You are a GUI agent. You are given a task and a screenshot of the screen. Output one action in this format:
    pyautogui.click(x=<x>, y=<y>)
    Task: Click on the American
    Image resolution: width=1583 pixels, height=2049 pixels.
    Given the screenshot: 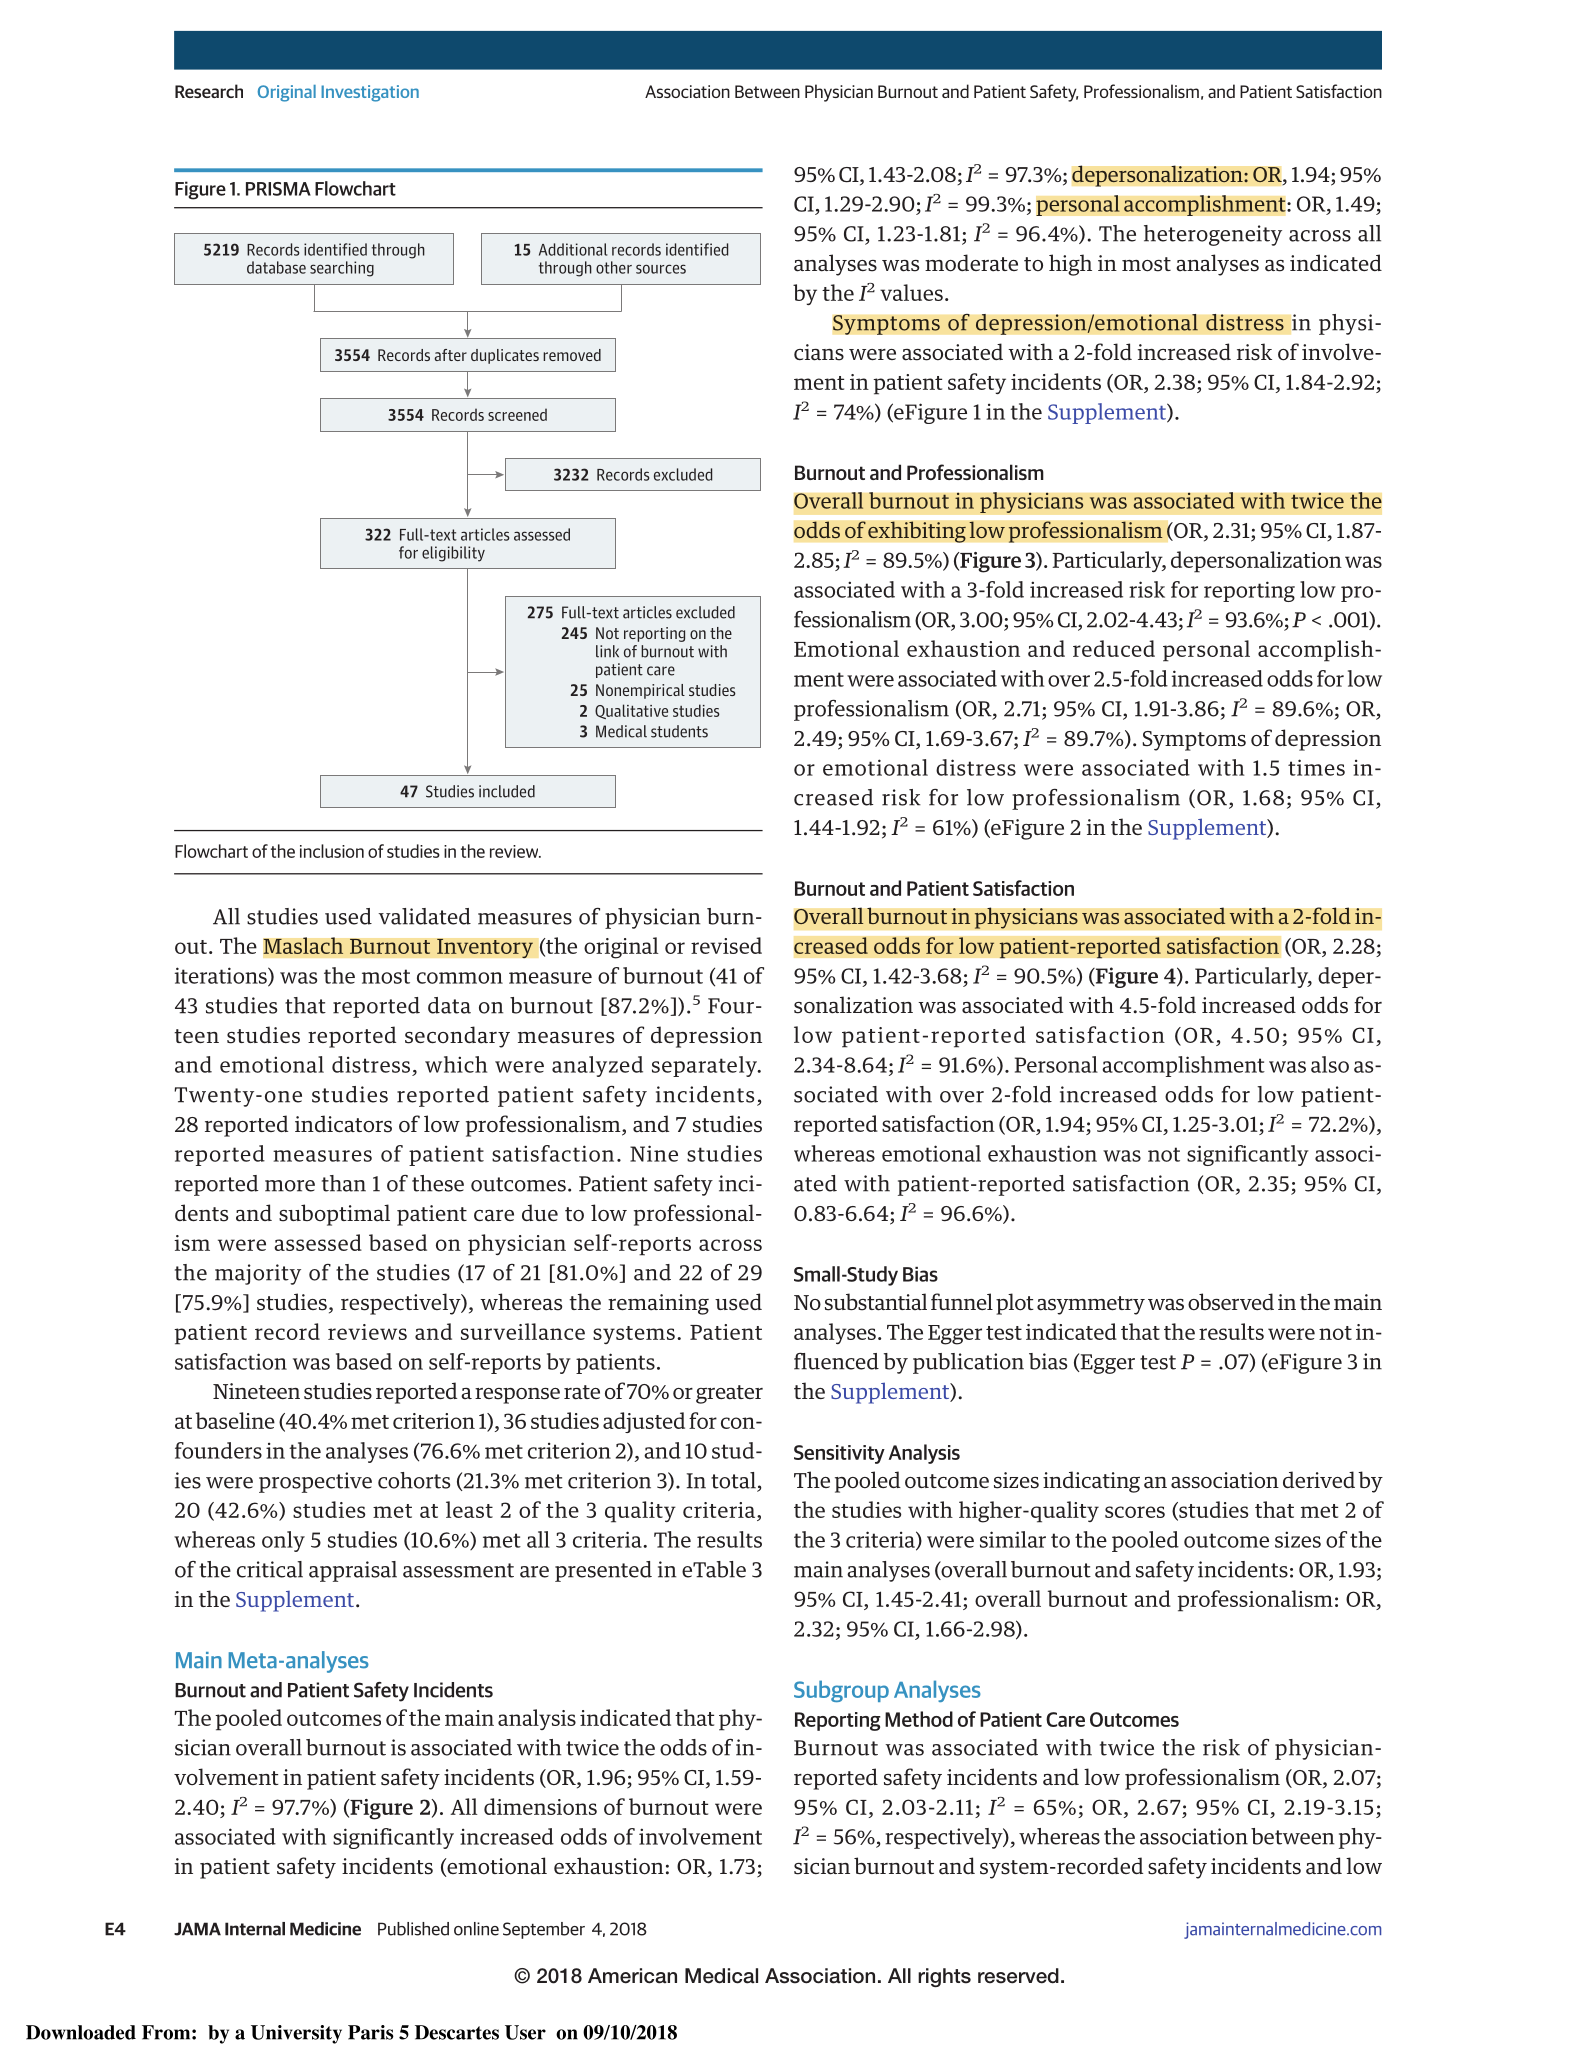 What is the action you would take?
    pyautogui.click(x=632, y=1976)
